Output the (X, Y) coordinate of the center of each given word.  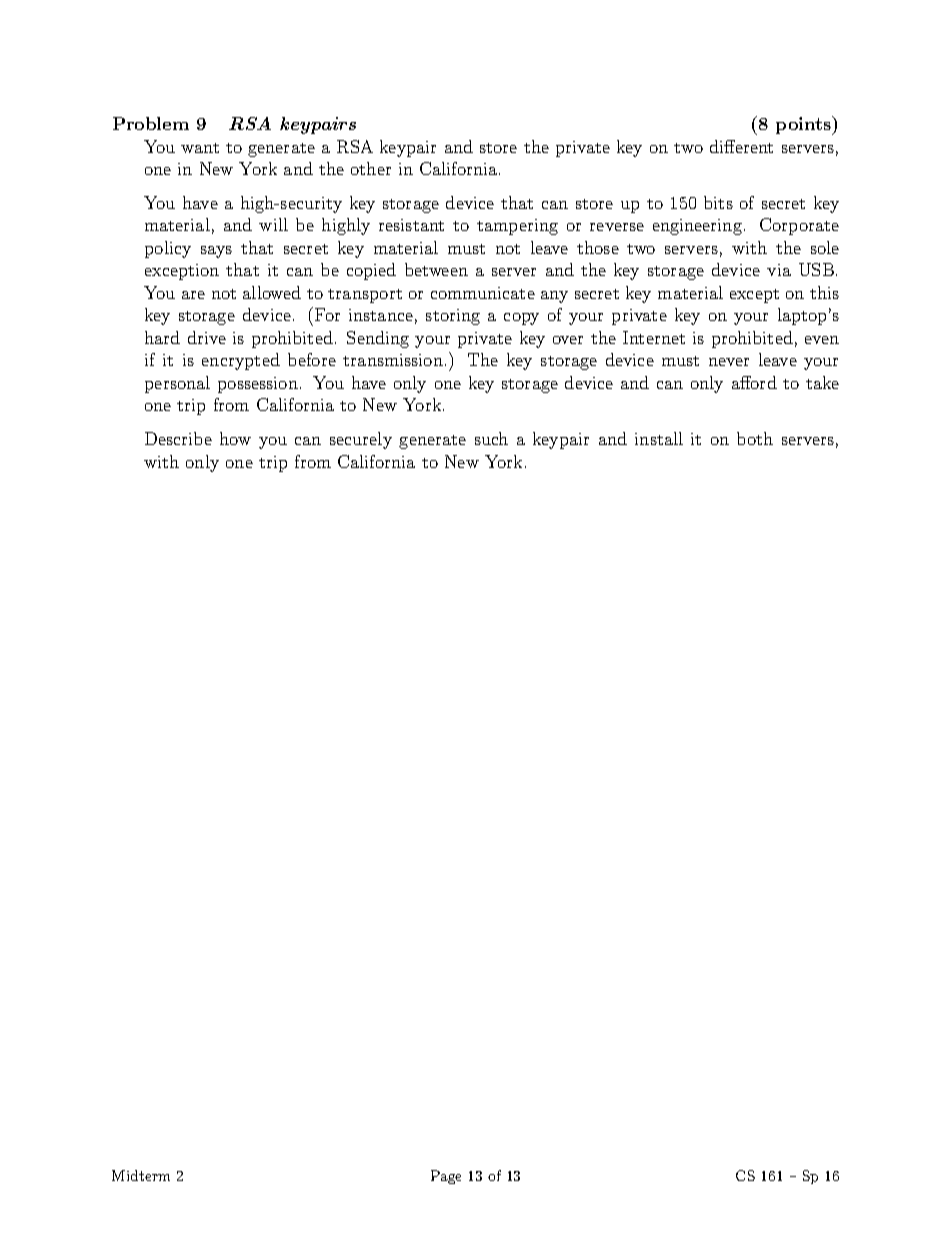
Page (446, 1177)
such (491, 438)
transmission (393, 360)
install (659, 438)
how (235, 438)
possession (258, 385)
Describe (178, 438)
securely (361, 440)
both (755, 438)
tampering (517, 227)
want (200, 148)
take (822, 382)
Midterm (141, 1175)
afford (754, 382)
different (741, 146)
